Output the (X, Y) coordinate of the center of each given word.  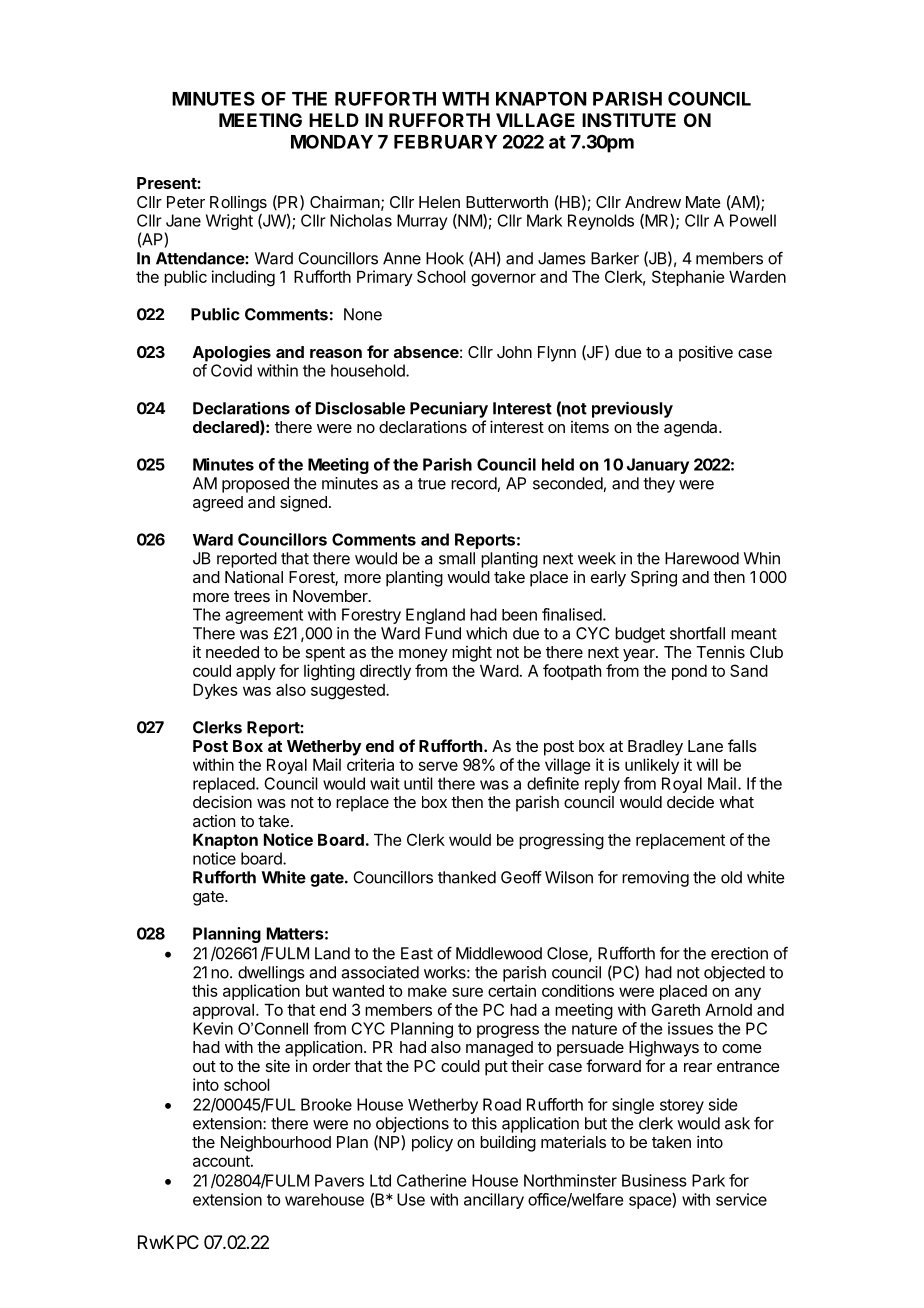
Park (708, 1180)
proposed (255, 485)
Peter (186, 202)
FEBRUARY (445, 142)
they (659, 485)
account (222, 1161)
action (214, 821)
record (474, 483)
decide (690, 801)
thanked (467, 877)
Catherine (431, 1180)
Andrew (653, 202)
